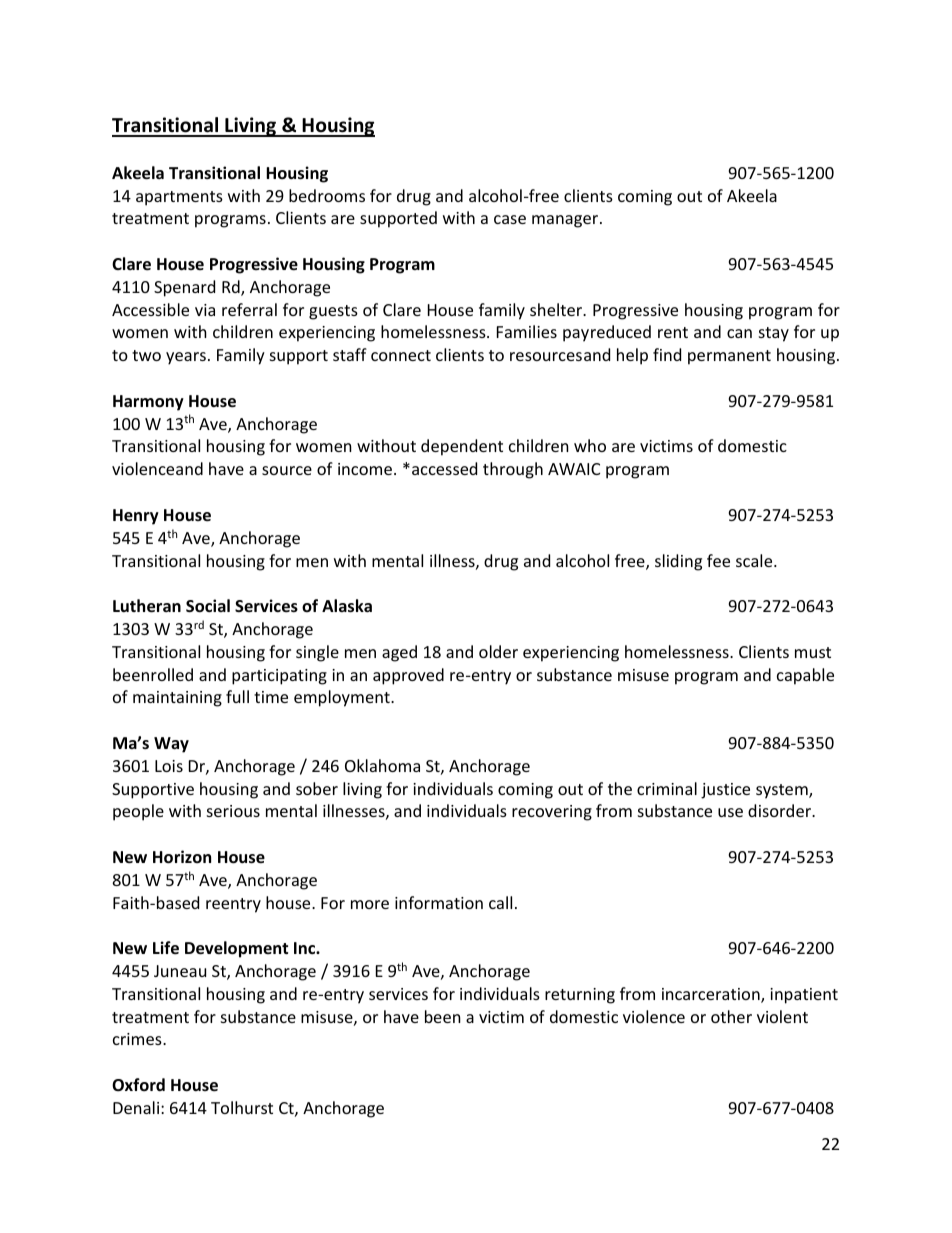 This screenshot has width=952, height=1233. Describe the element at coordinates (813, 652) in the screenshot. I see `must` at that location.
